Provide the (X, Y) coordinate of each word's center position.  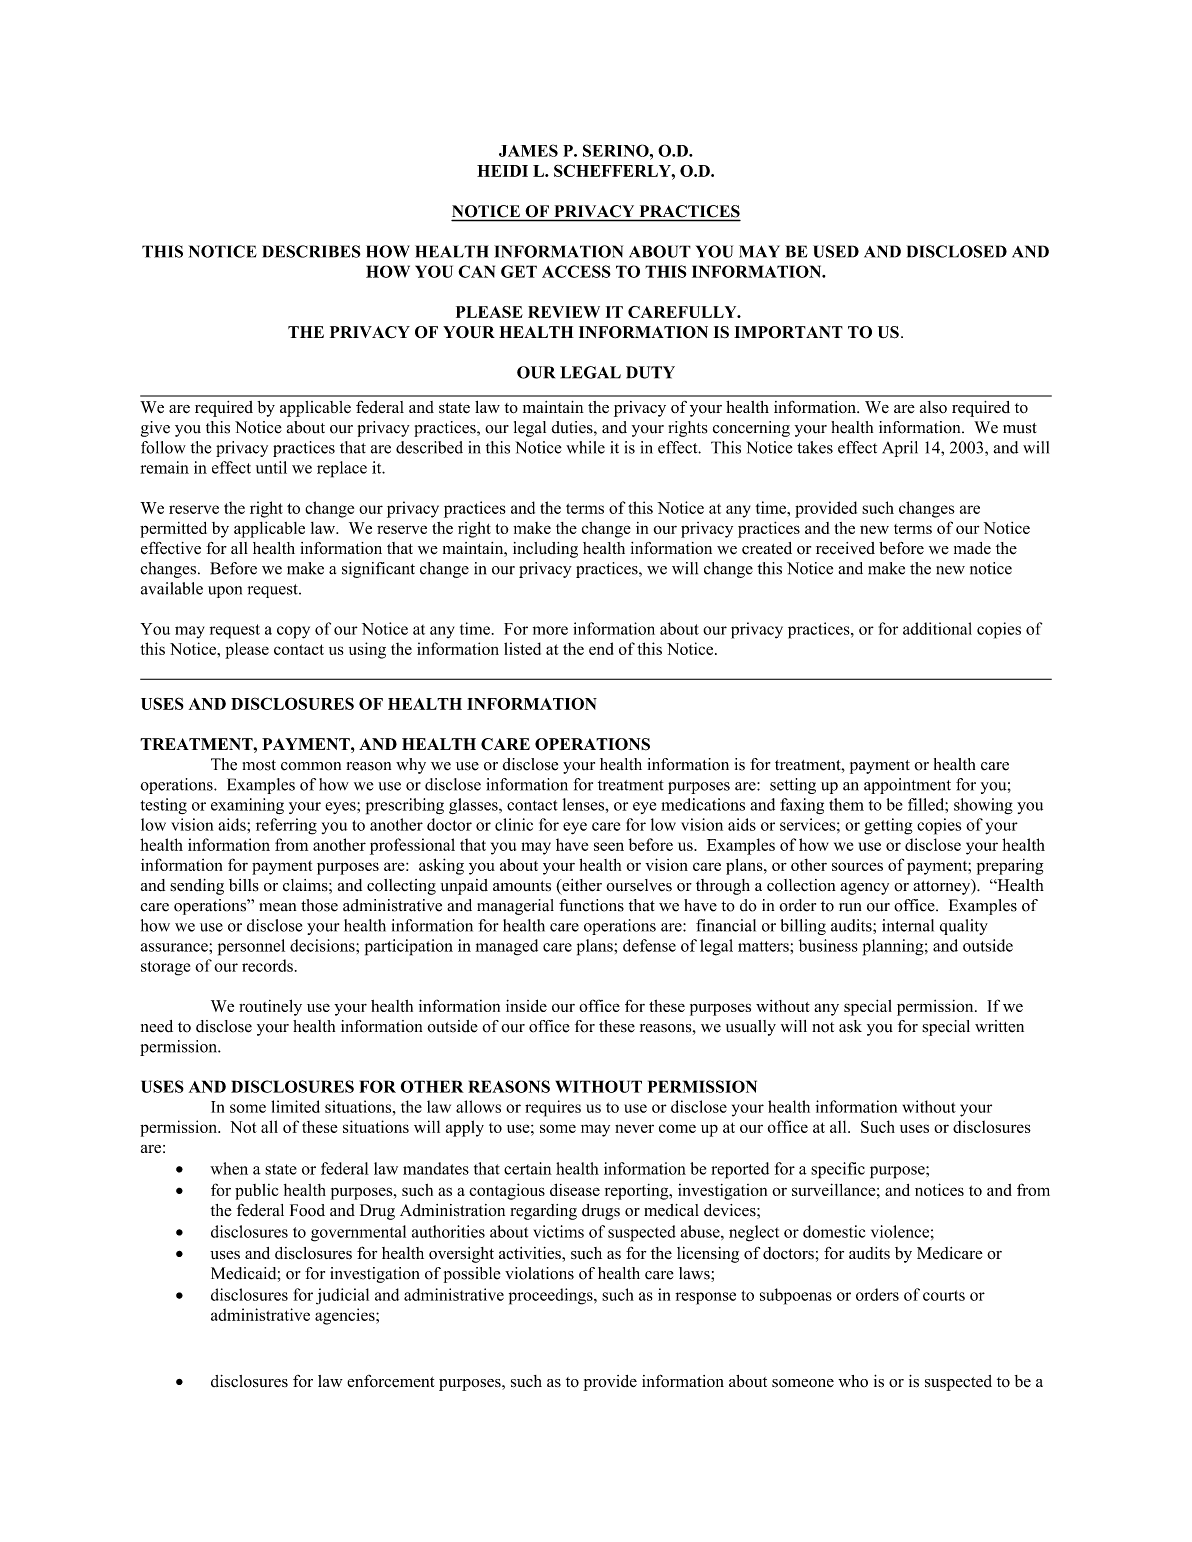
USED (836, 251)
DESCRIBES (311, 251)
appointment (907, 786)
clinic (514, 824)
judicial (342, 1296)
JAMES (528, 150)
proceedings (552, 1296)
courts (944, 1295)
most (259, 765)
